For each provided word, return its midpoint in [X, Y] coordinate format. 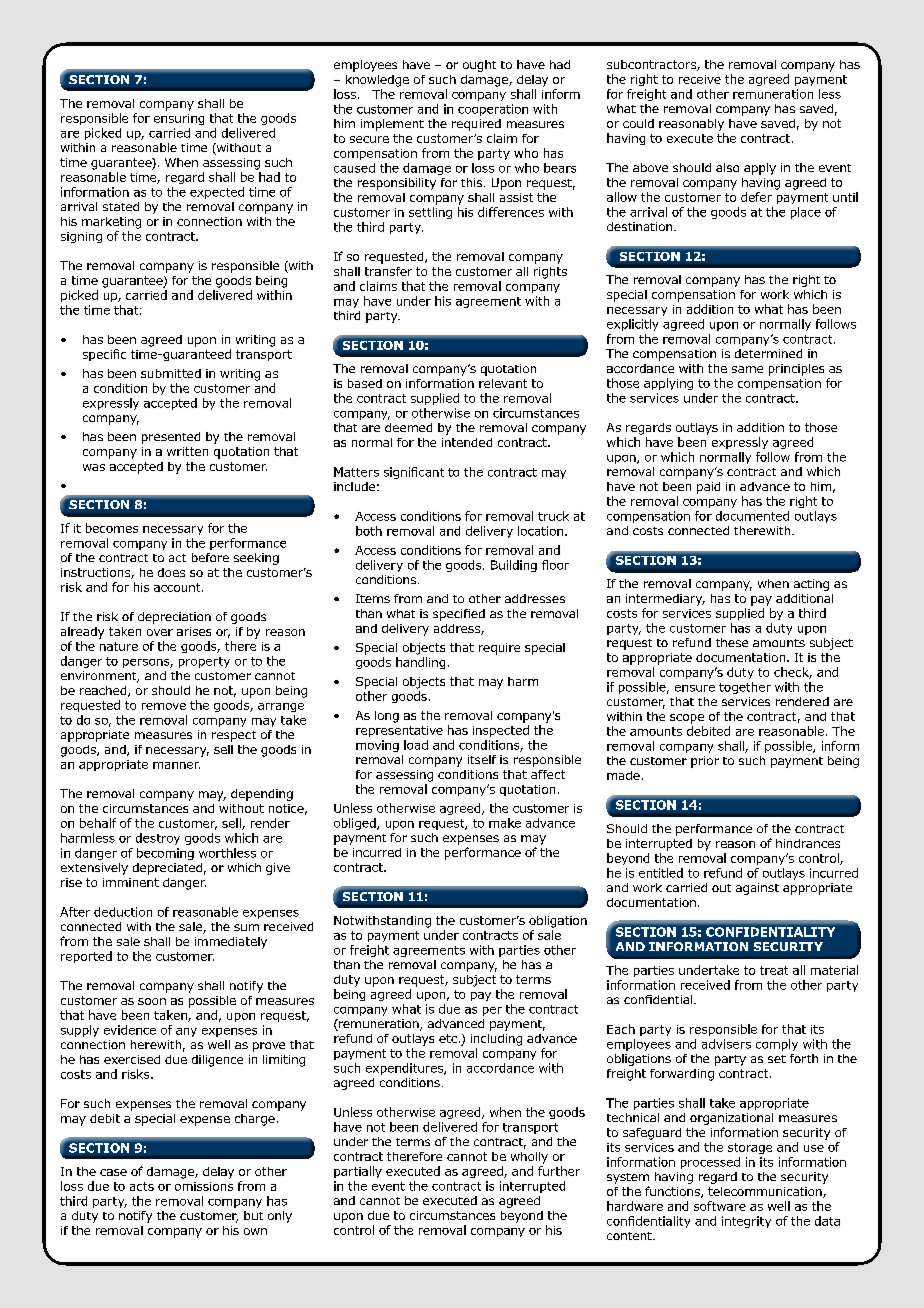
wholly [529, 1158]
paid [708, 488]
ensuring [179, 119]
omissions [204, 1186]
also [727, 167]
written [187, 451]
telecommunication [766, 1192]
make [505, 823]
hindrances [808, 843]
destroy [158, 839]
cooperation [493, 110]
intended [467, 442]
